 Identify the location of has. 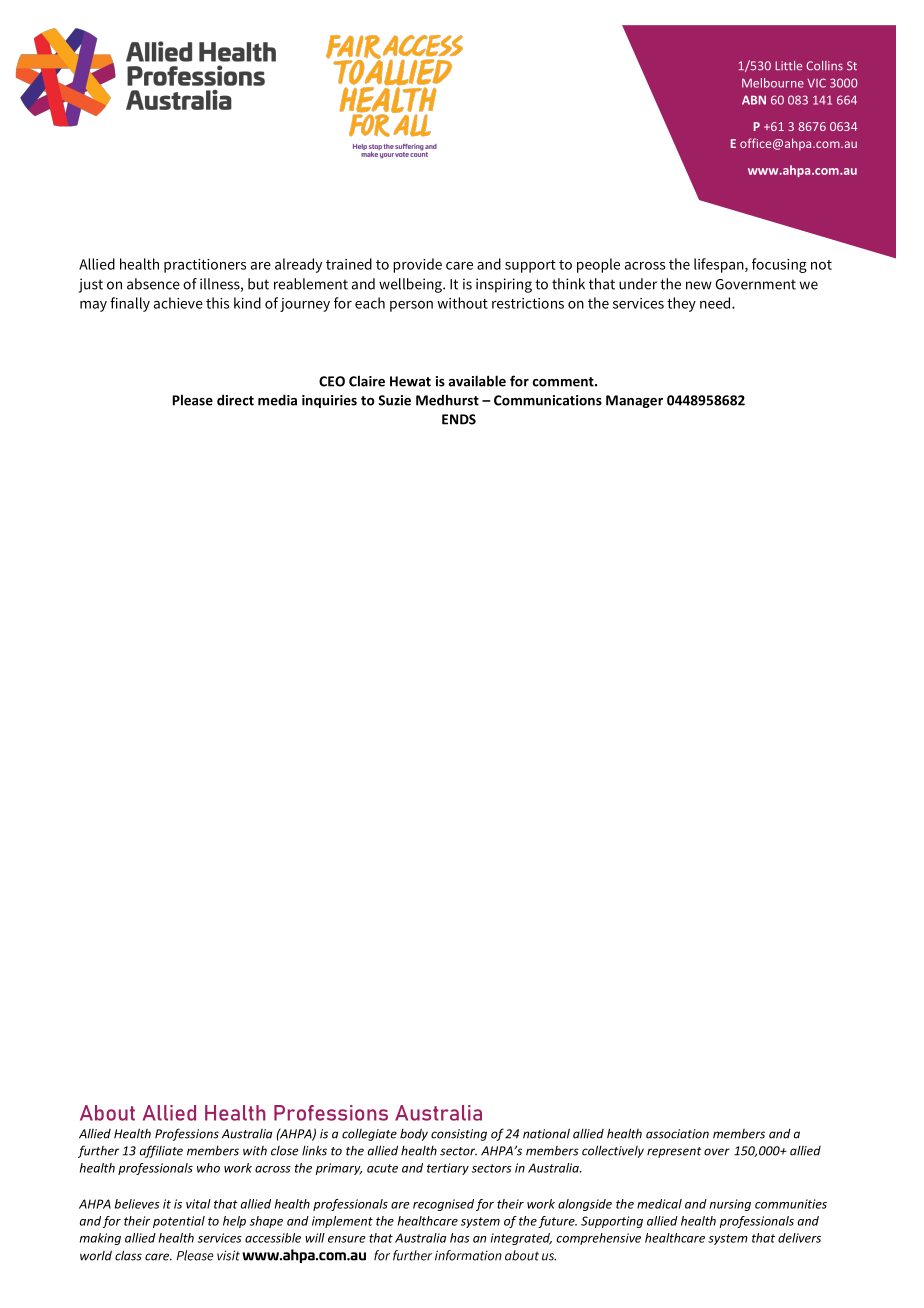
(460, 1238).
